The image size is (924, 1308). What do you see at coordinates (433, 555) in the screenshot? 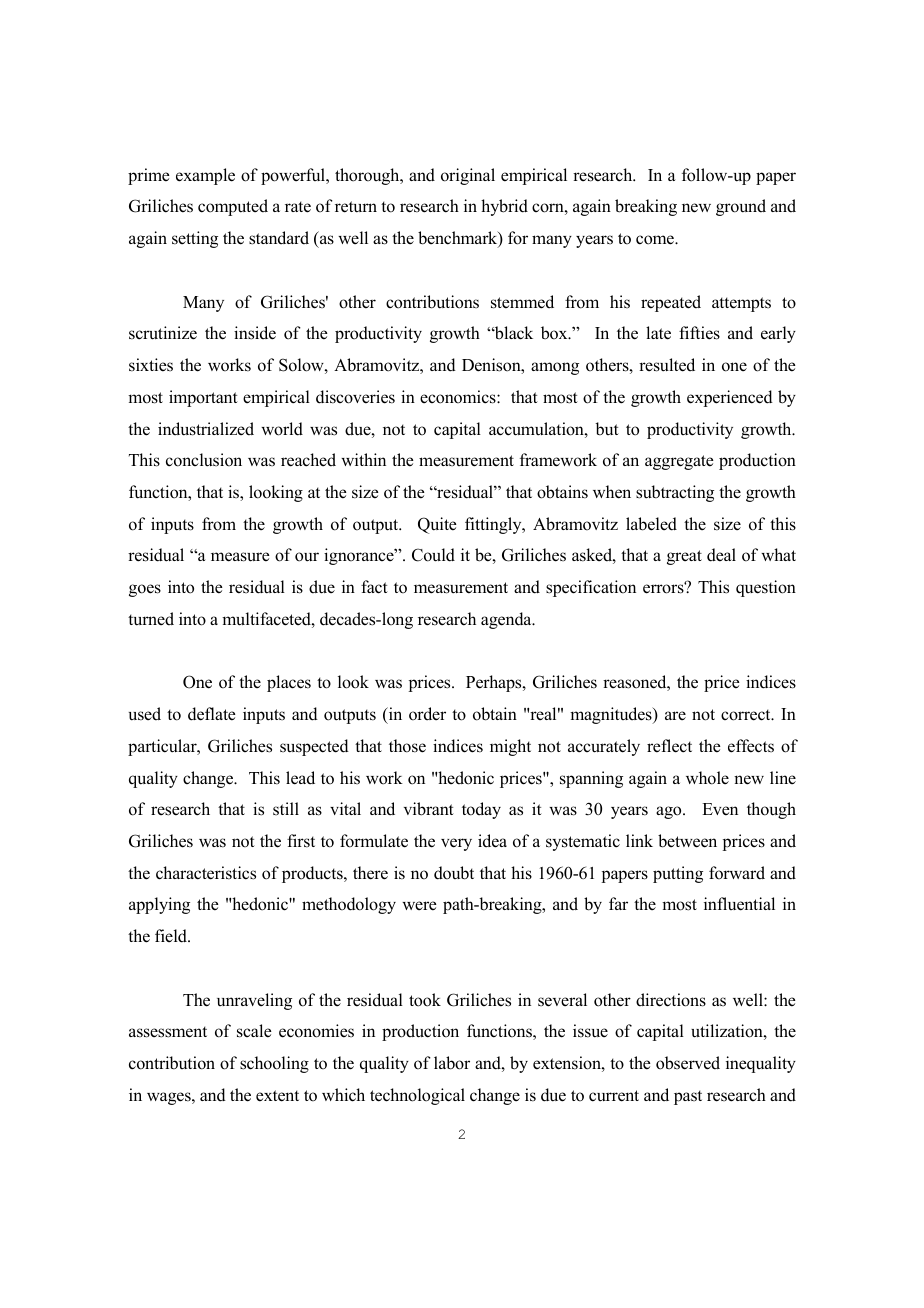
I see `Could` at bounding box center [433, 555].
